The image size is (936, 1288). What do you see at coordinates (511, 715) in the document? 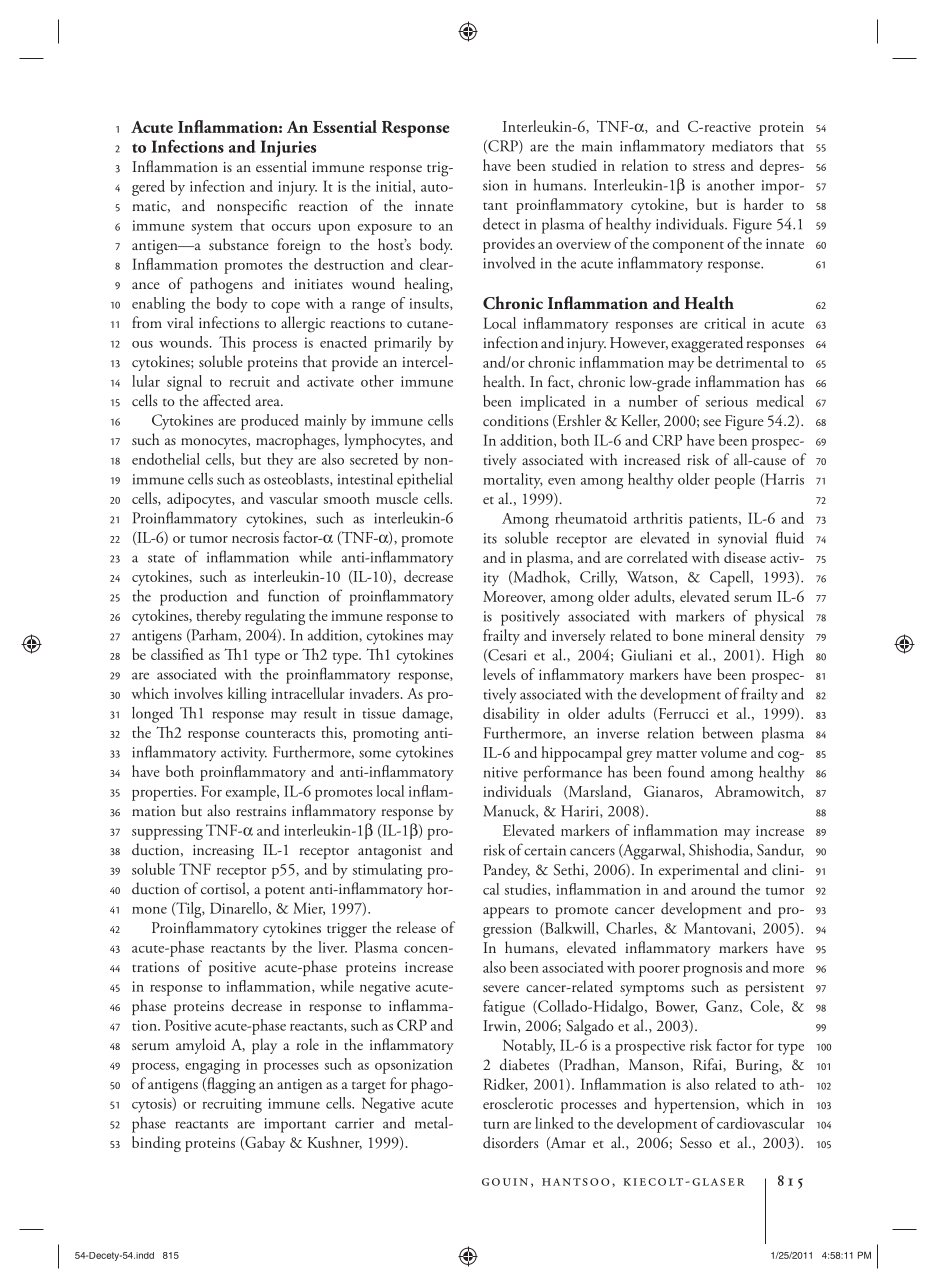
I see `disability` at bounding box center [511, 715].
